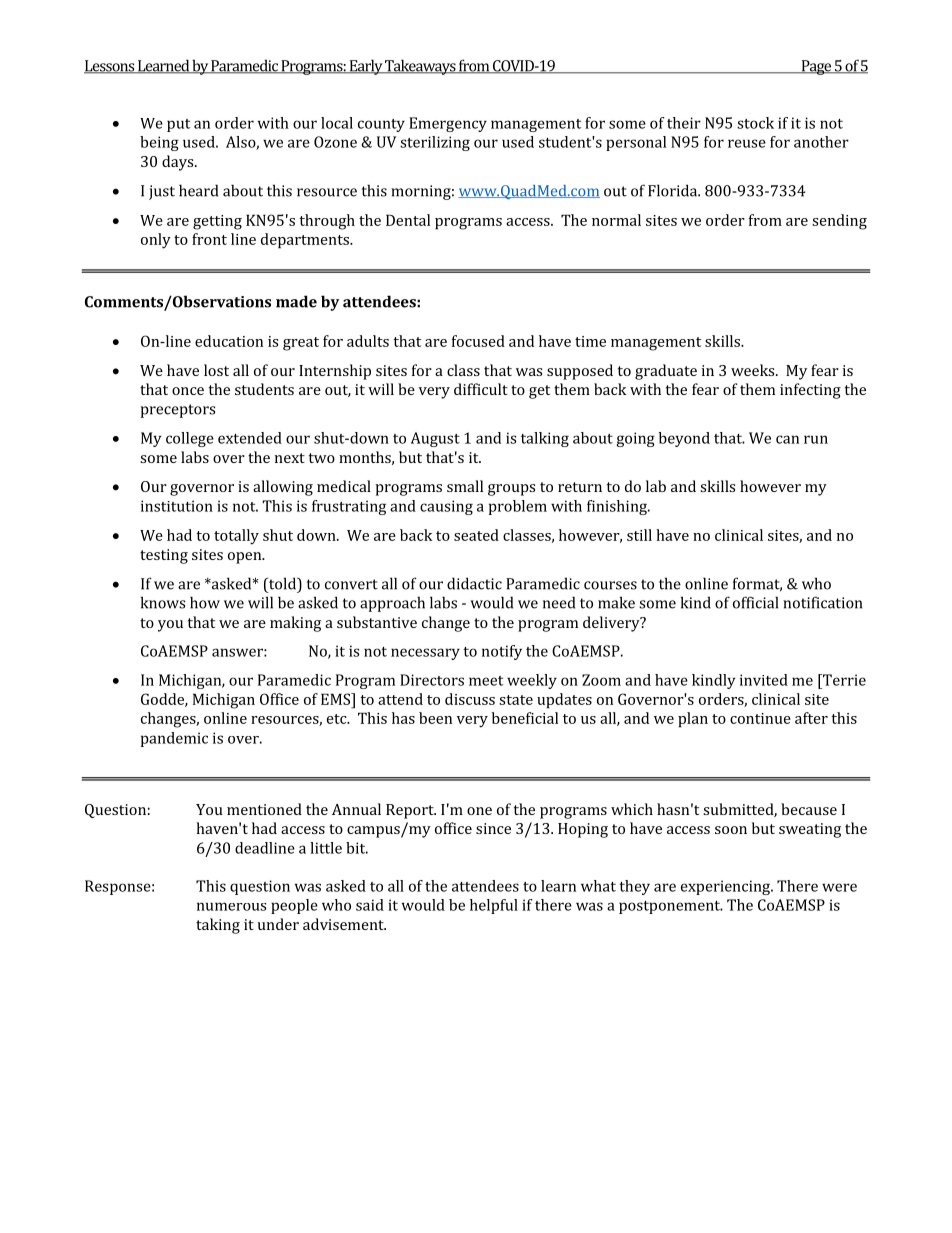  What do you see at coordinates (178, 125) in the document?
I see `put` at bounding box center [178, 125].
